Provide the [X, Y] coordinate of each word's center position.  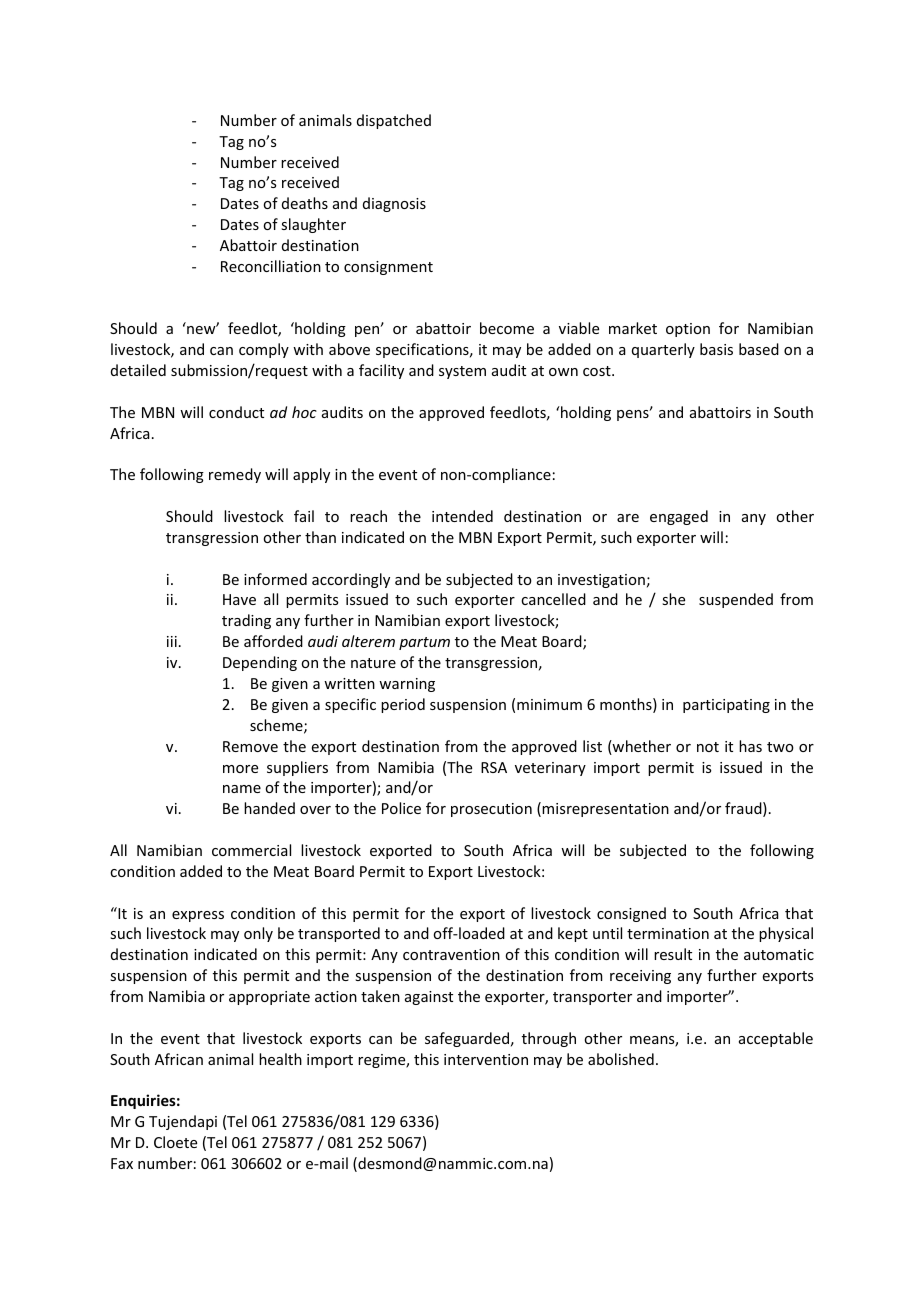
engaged [679, 517]
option [688, 330]
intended [462, 516]
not [708, 747]
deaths [305, 203]
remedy [235, 475]
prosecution [491, 810]
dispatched [394, 121]
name [242, 789]
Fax [122, 1163]
